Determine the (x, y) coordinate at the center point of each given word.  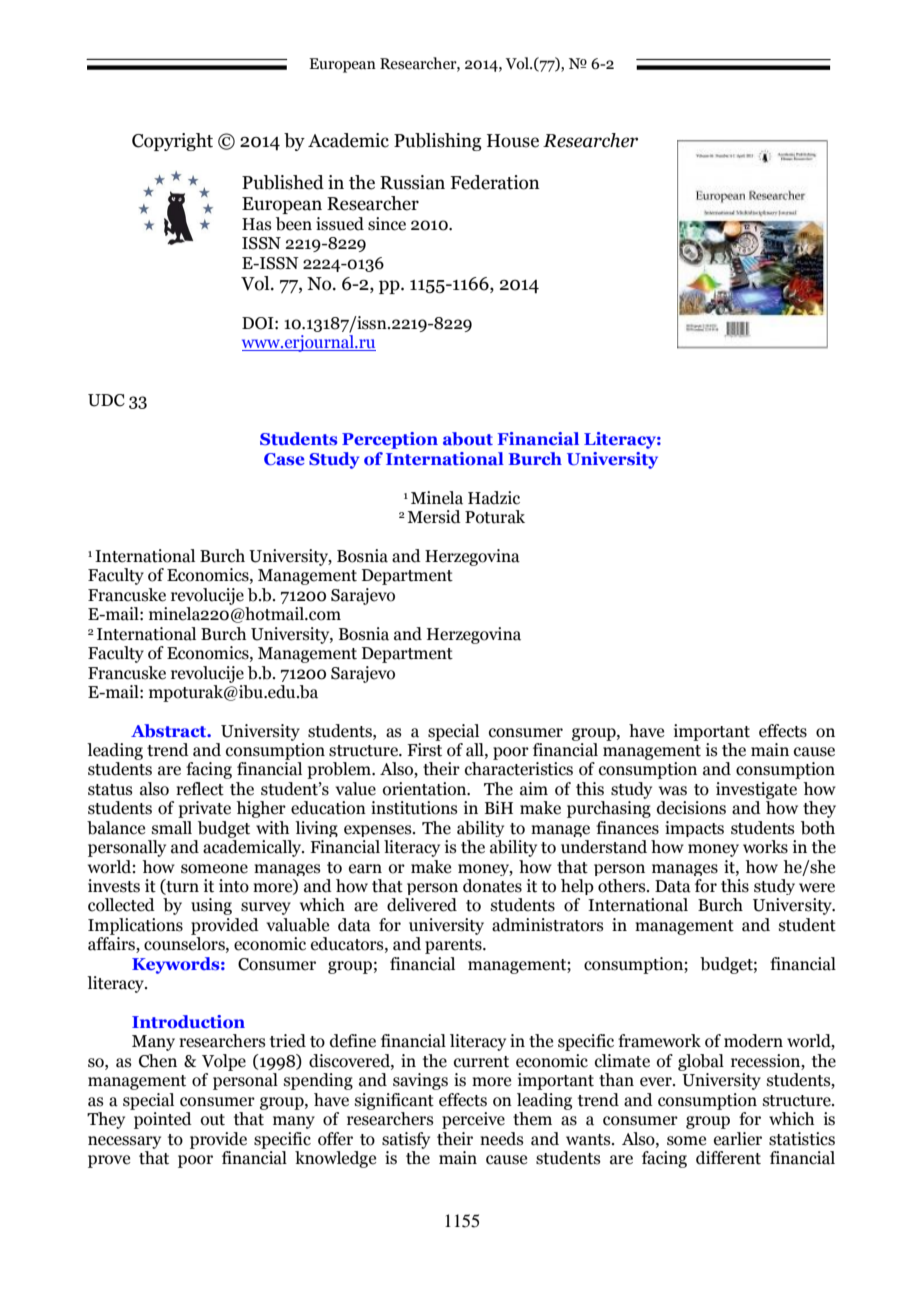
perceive (473, 1120)
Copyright (172, 142)
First (424, 750)
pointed (163, 1120)
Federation (495, 182)
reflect (200, 789)
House (513, 141)
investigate (756, 790)
